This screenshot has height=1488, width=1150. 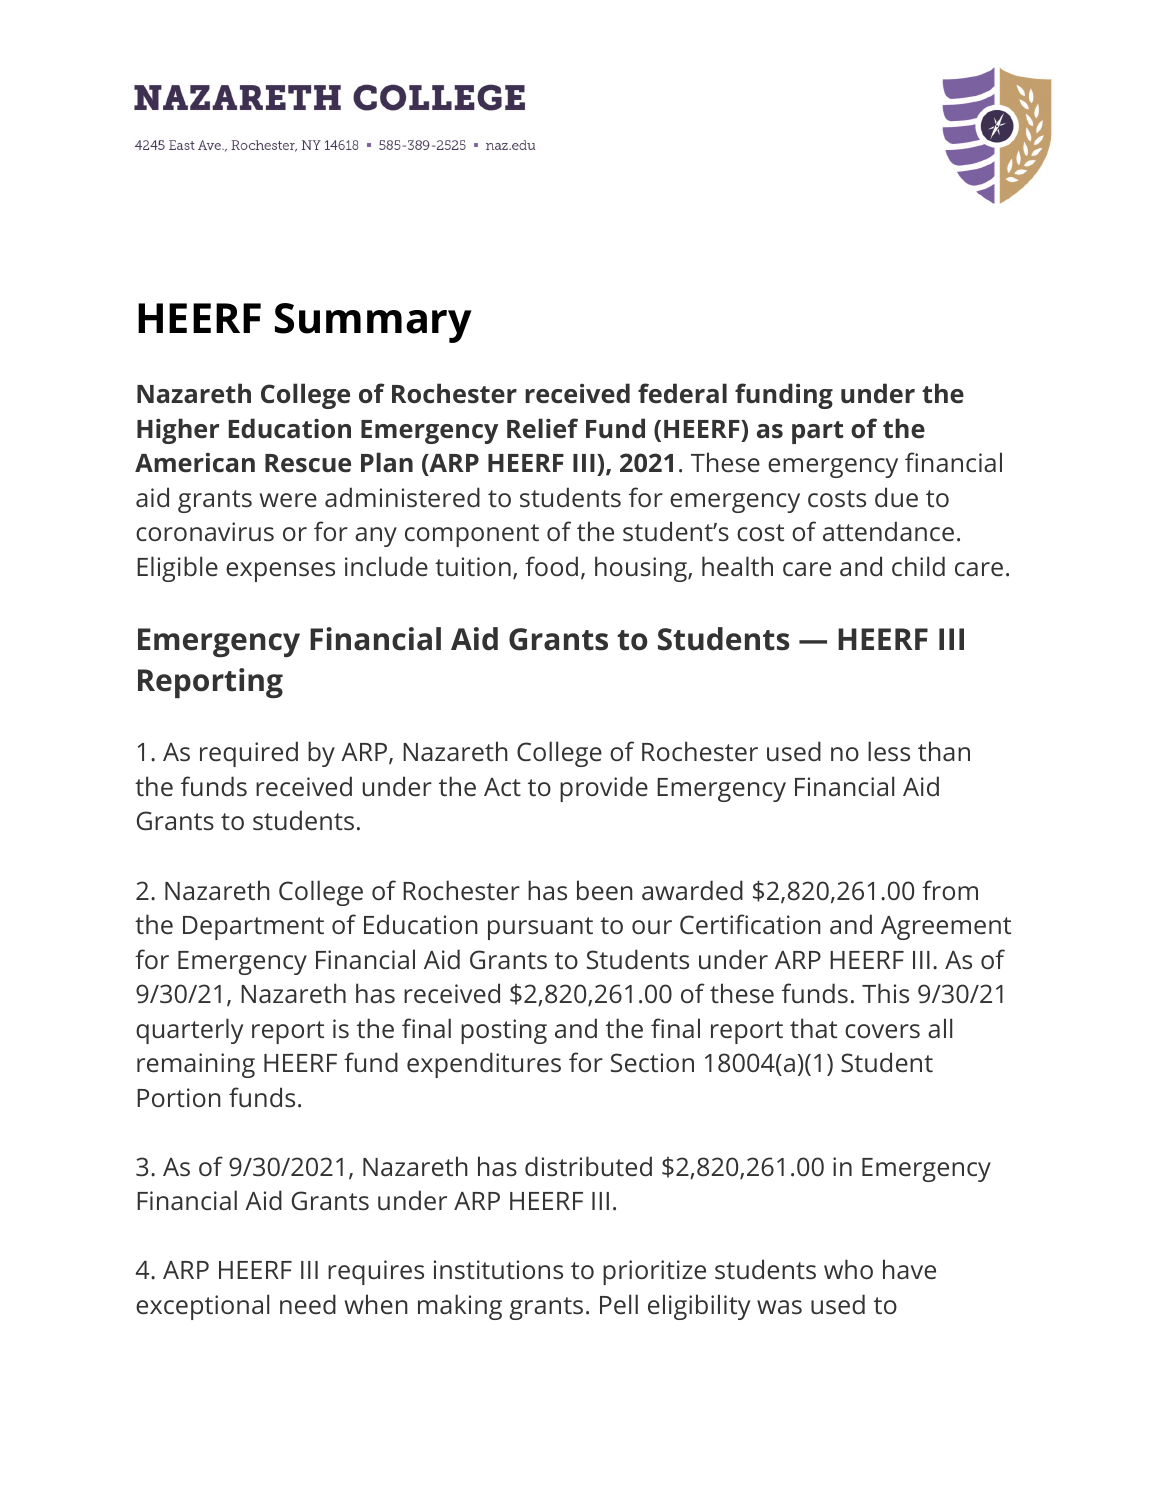 I want to click on food, so click(x=551, y=566).
